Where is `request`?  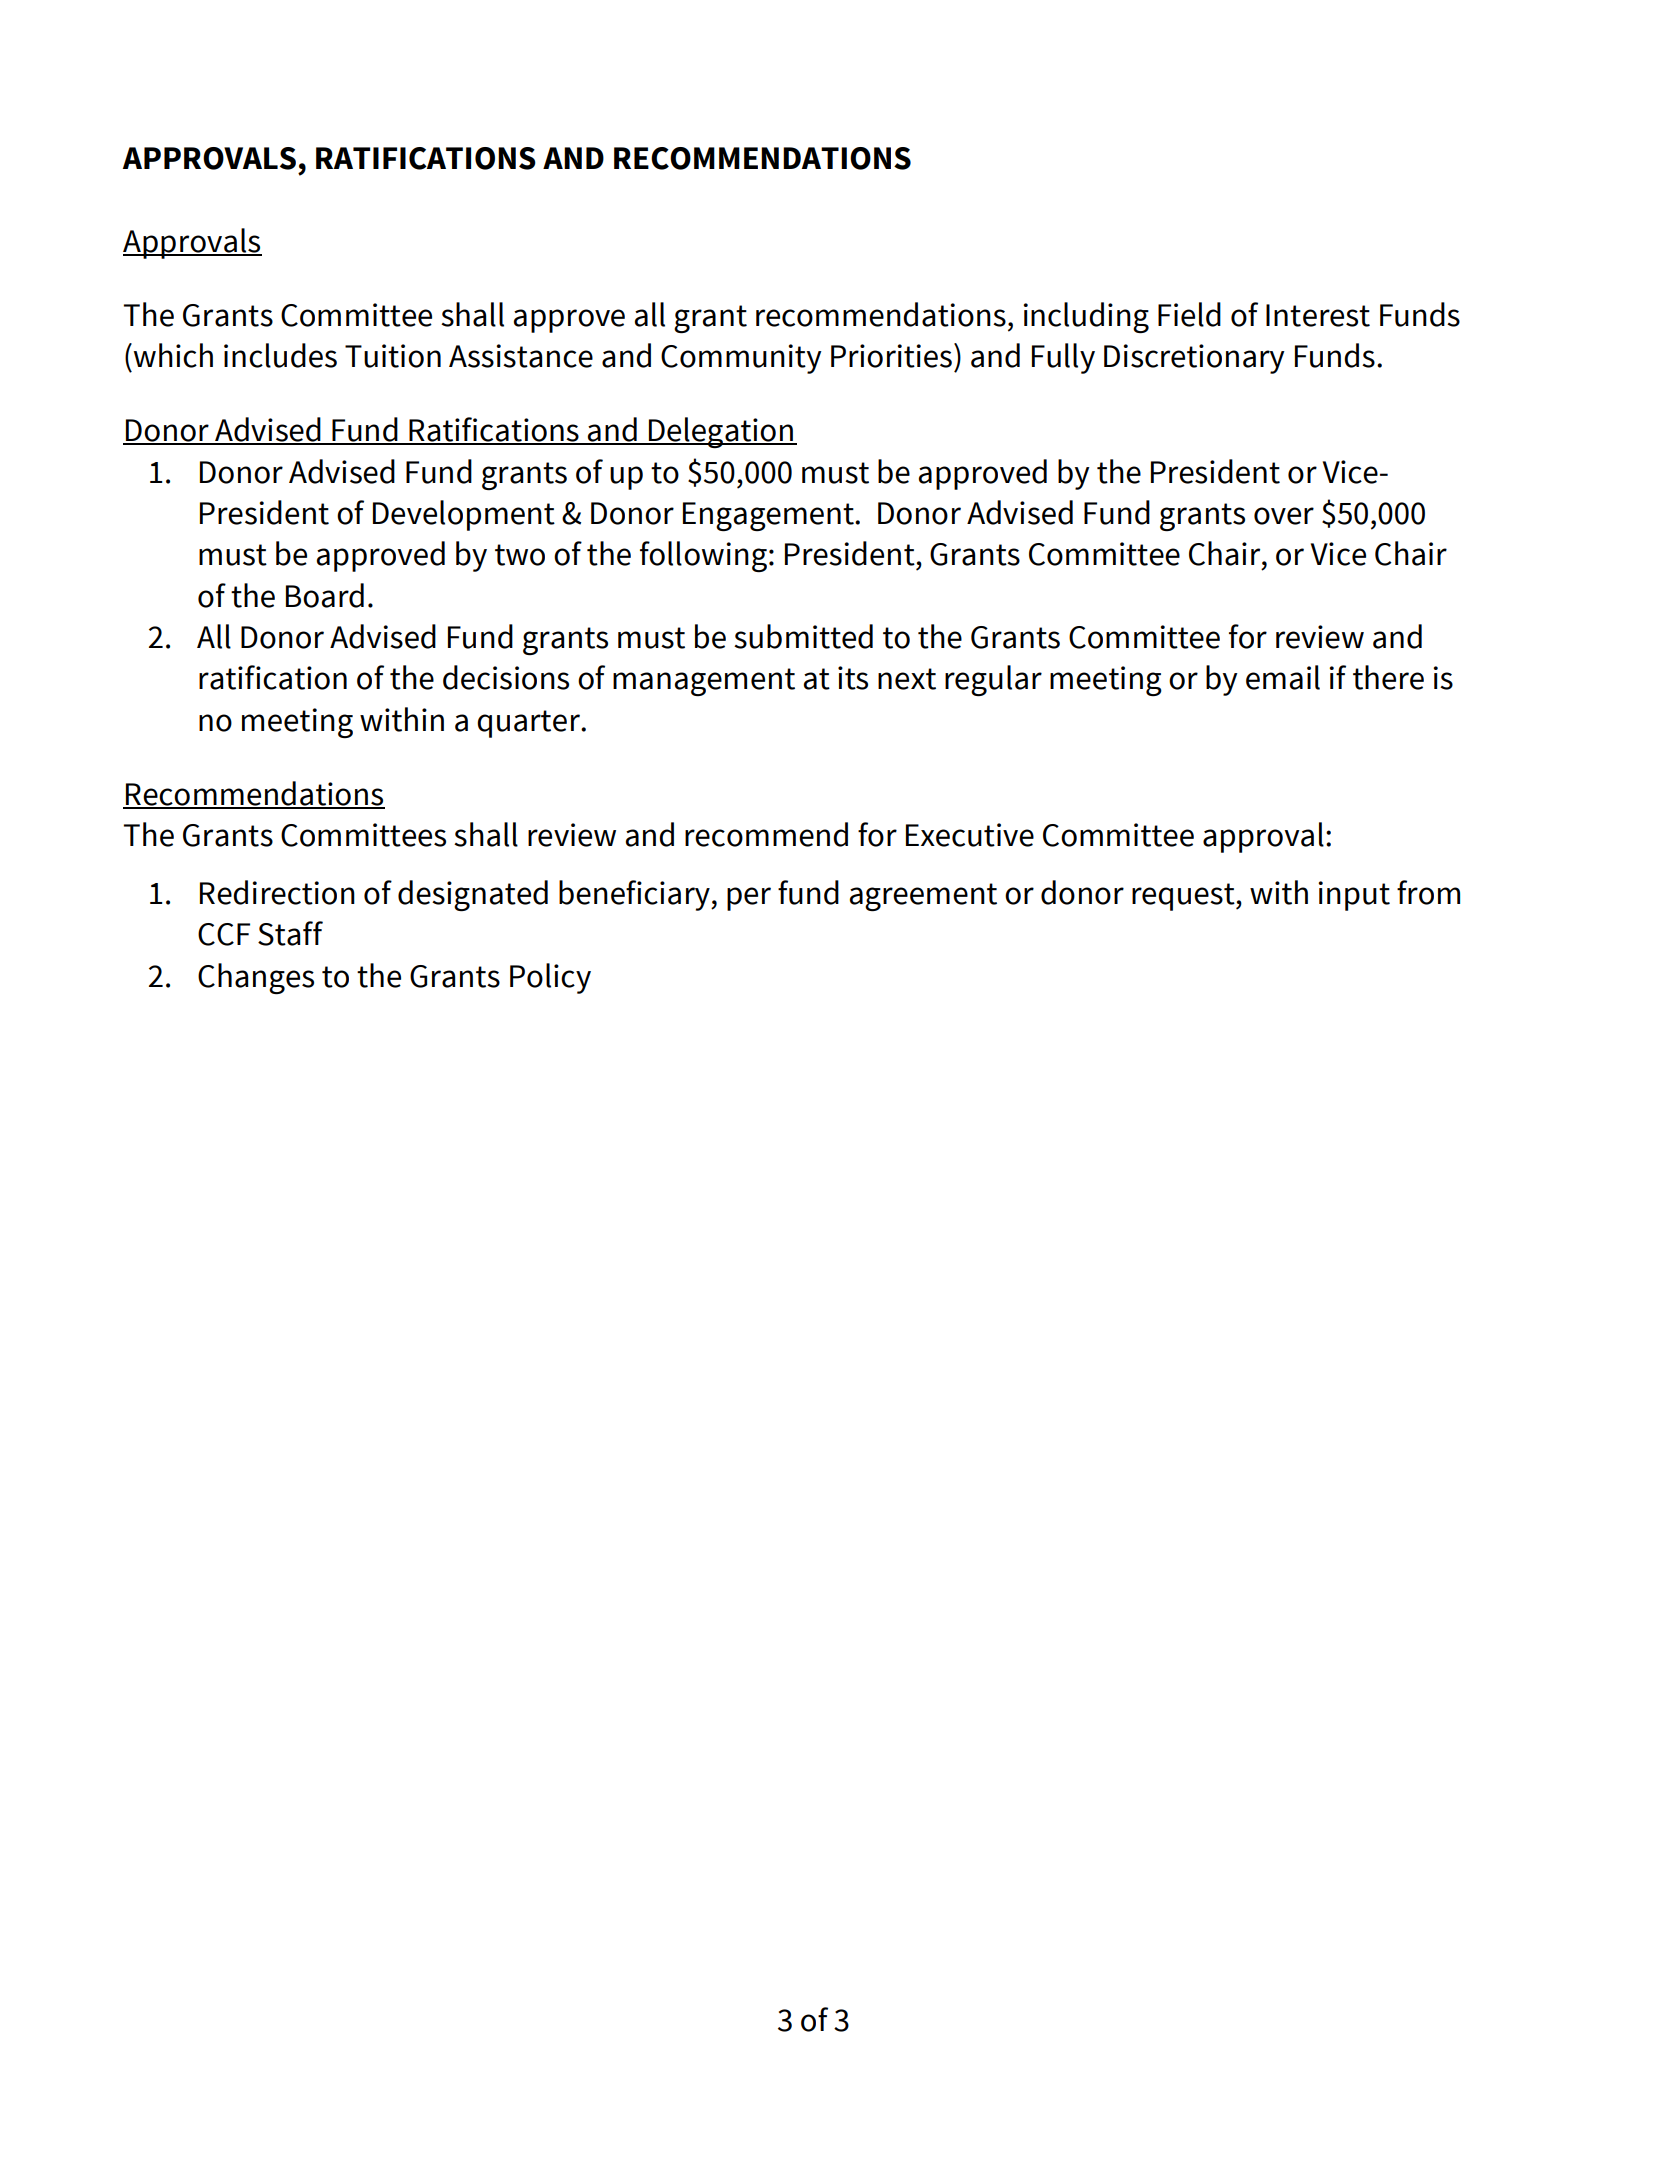 request is located at coordinates (1184, 897).
